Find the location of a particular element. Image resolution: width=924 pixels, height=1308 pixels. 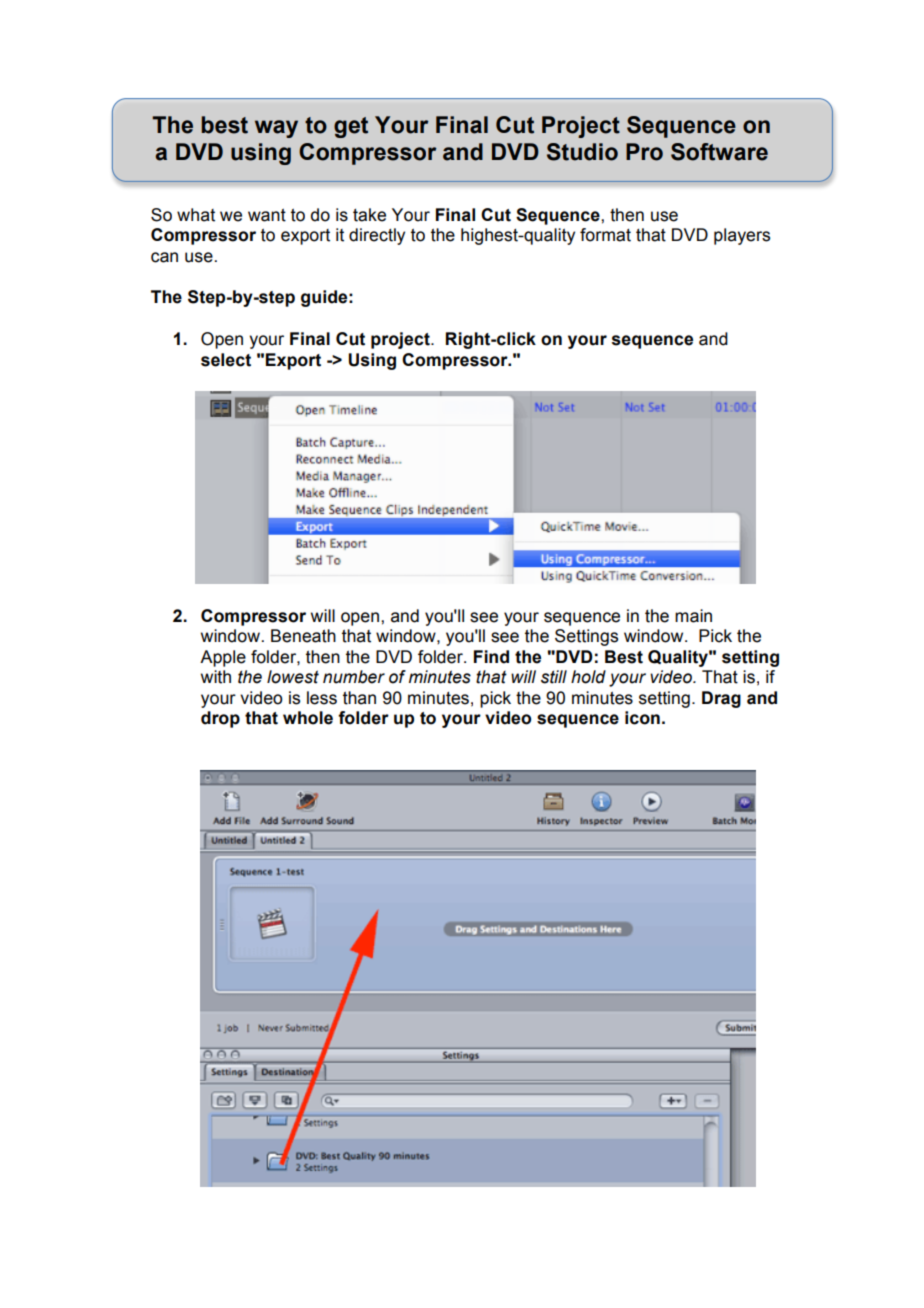

directly is located at coordinates (377, 236).
